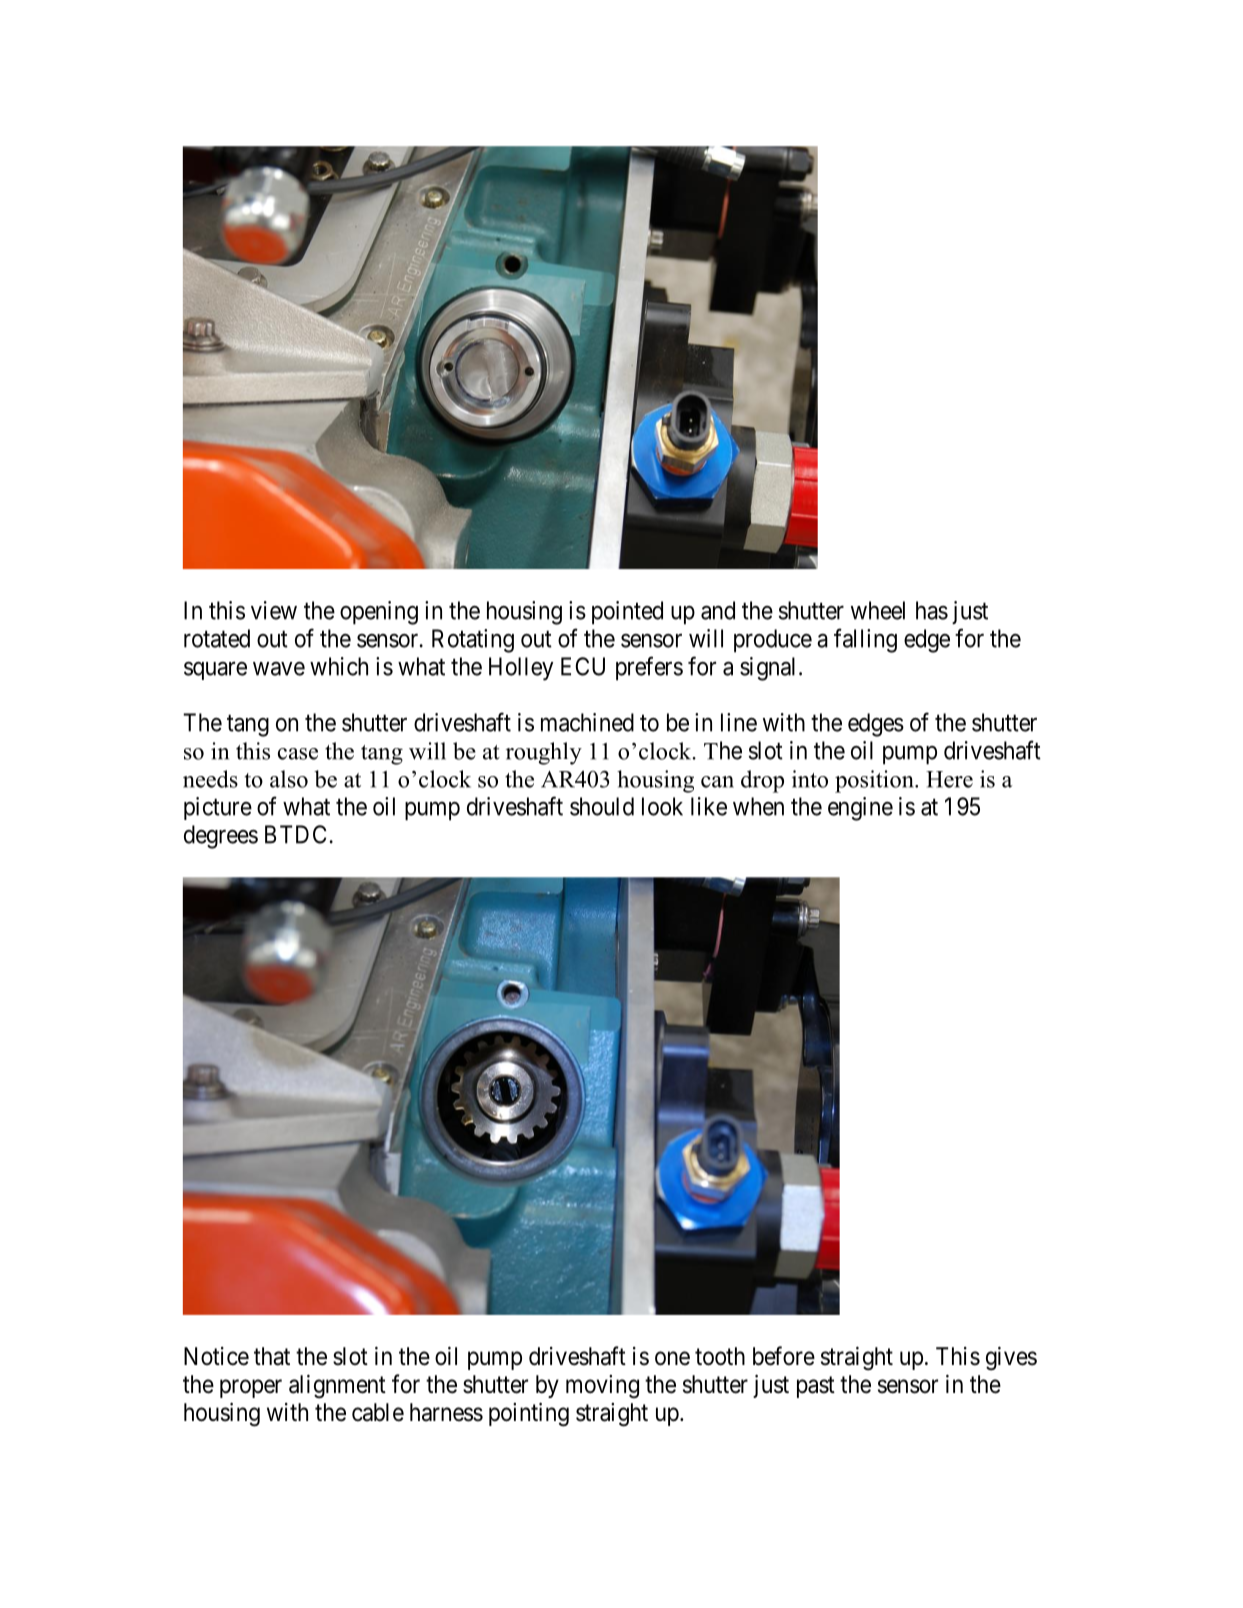 The height and width of the screenshot is (1608, 1243). Describe the element at coordinates (337, 1386) in the screenshot. I see `alignment` at that location.
